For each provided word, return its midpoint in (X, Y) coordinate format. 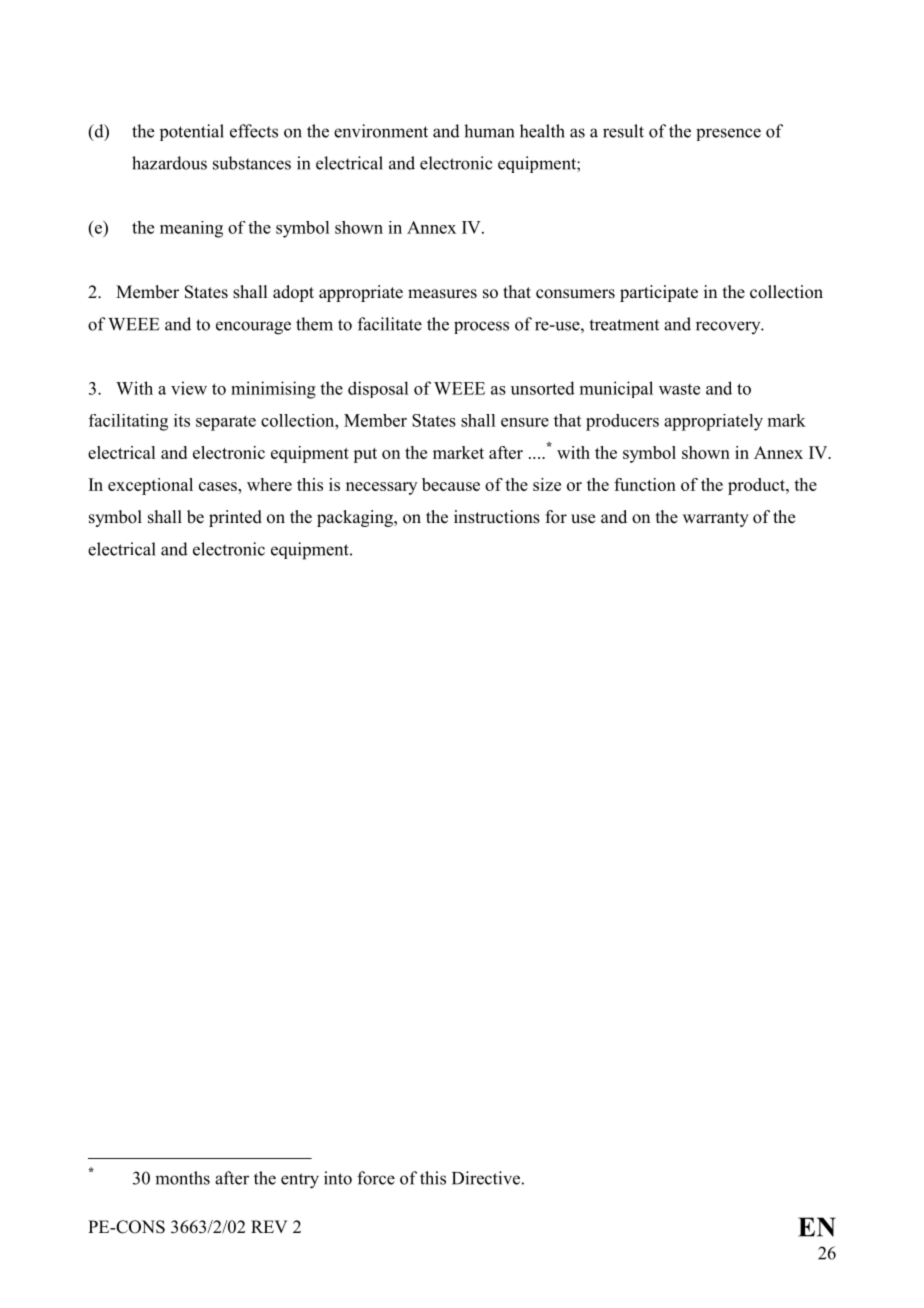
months (182, 1178)
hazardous (169, 163)
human (489, 131)
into (338, 1178)
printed (235, 518)
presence (728, 134)
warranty (716, 519)
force (376, 1178)
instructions (497, 517)
